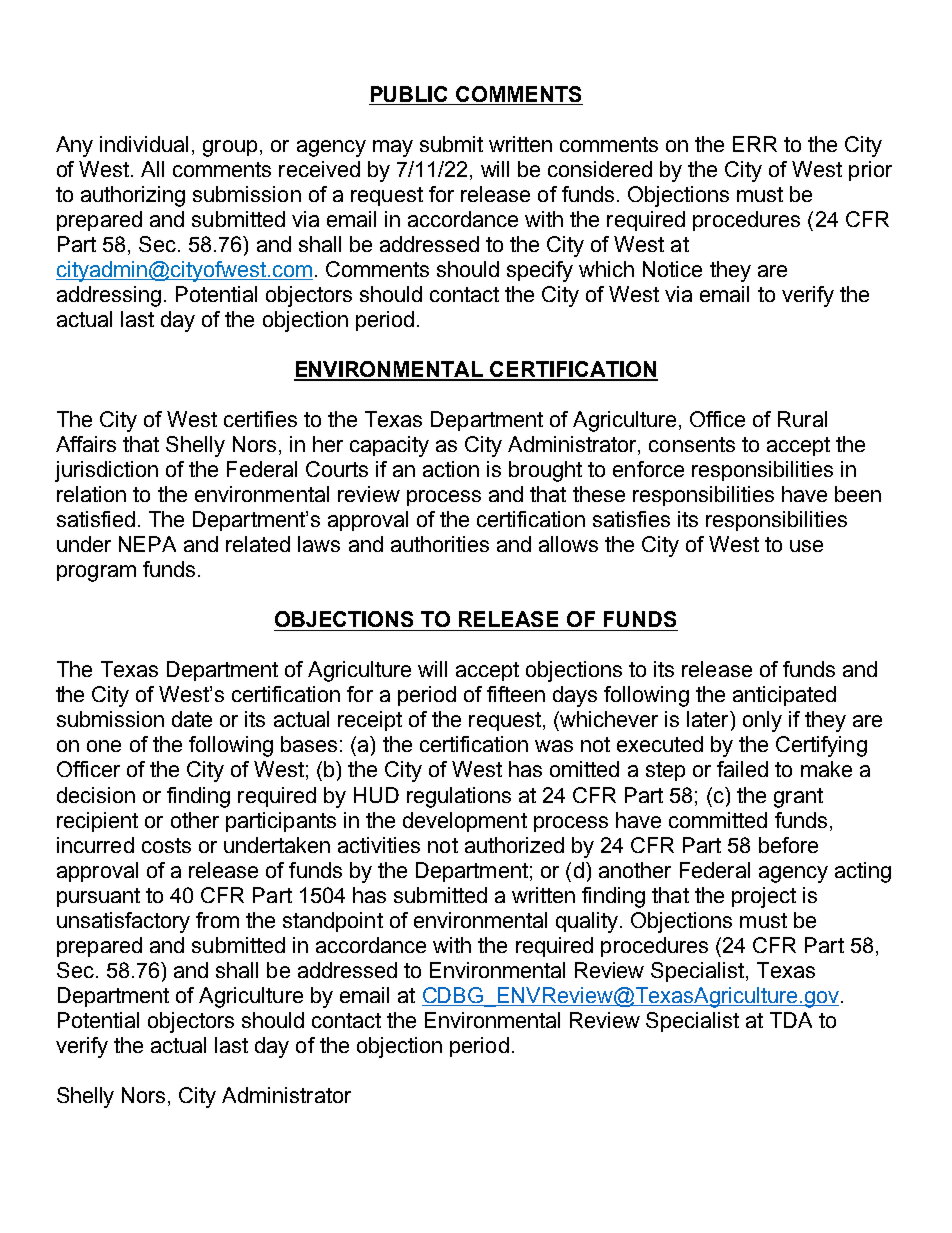 This document has height=1233, width=952. What do you see at coordinates (755, 144) in the document?
I see `ERR` at bounding box center [755, 144].
